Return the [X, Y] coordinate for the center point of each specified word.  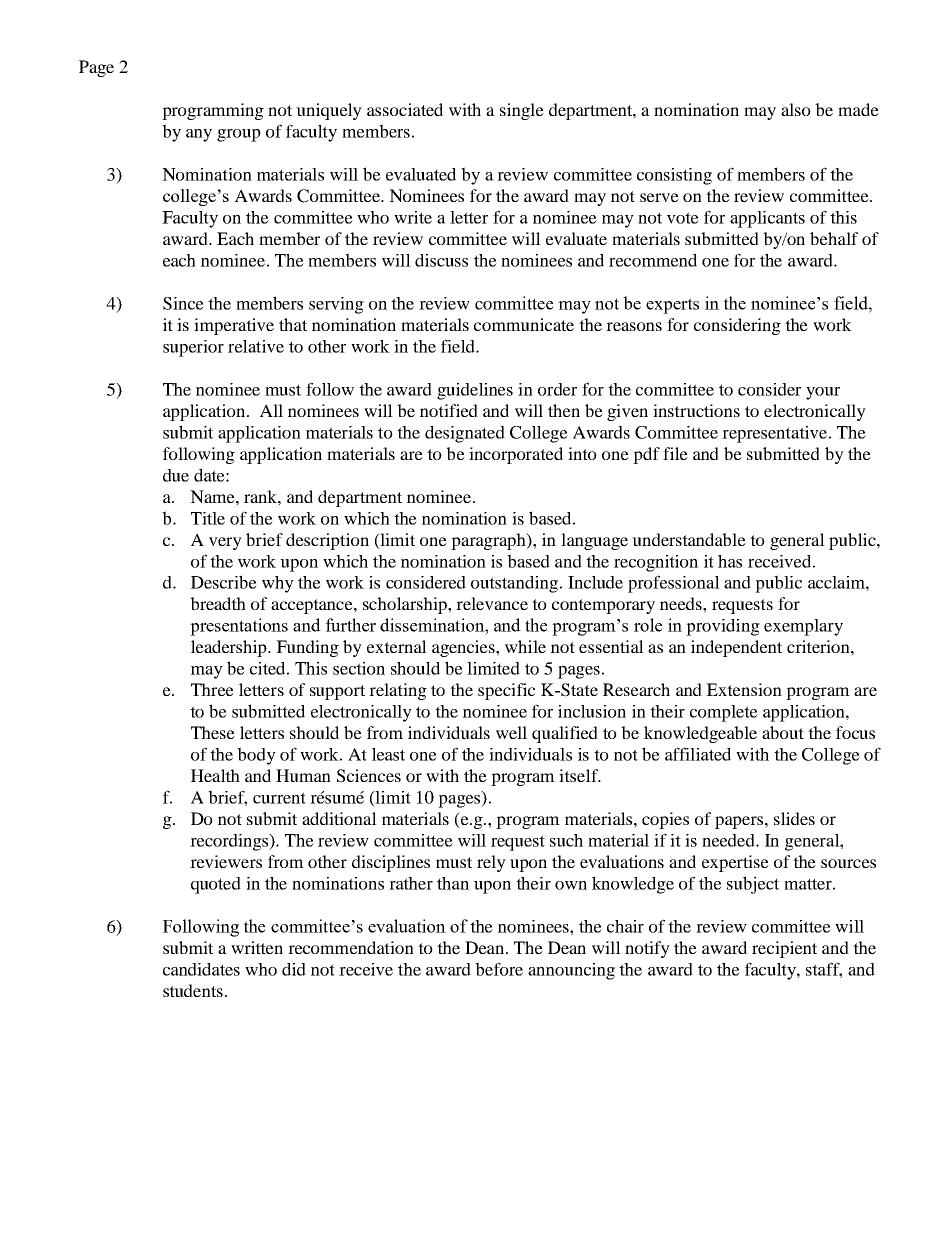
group [239, 135]
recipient [784, 949]
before [499, 969]
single [522, 111]
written [257, 947]
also [796, 109]
